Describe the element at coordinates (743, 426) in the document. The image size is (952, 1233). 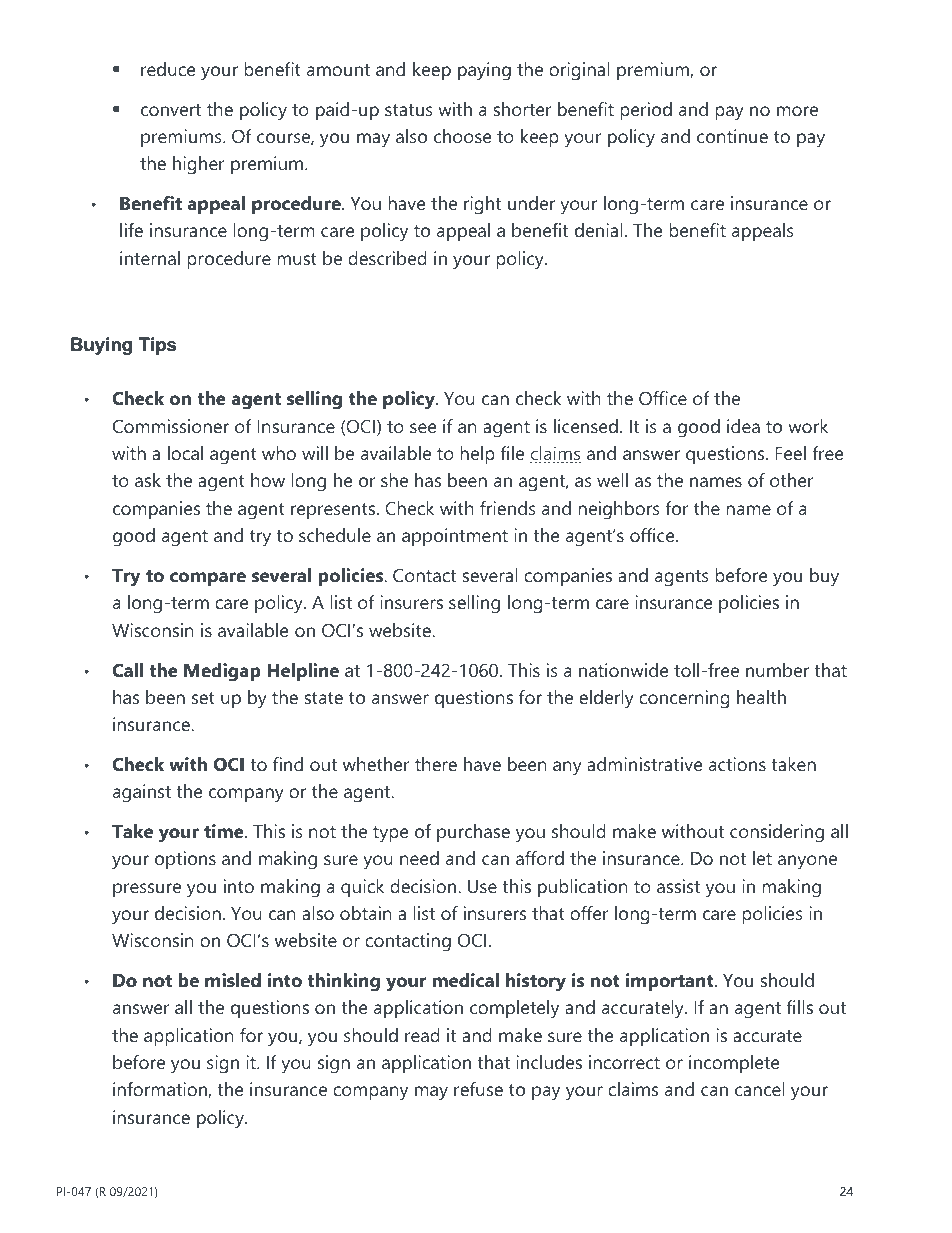
I see `idea` at that location.
